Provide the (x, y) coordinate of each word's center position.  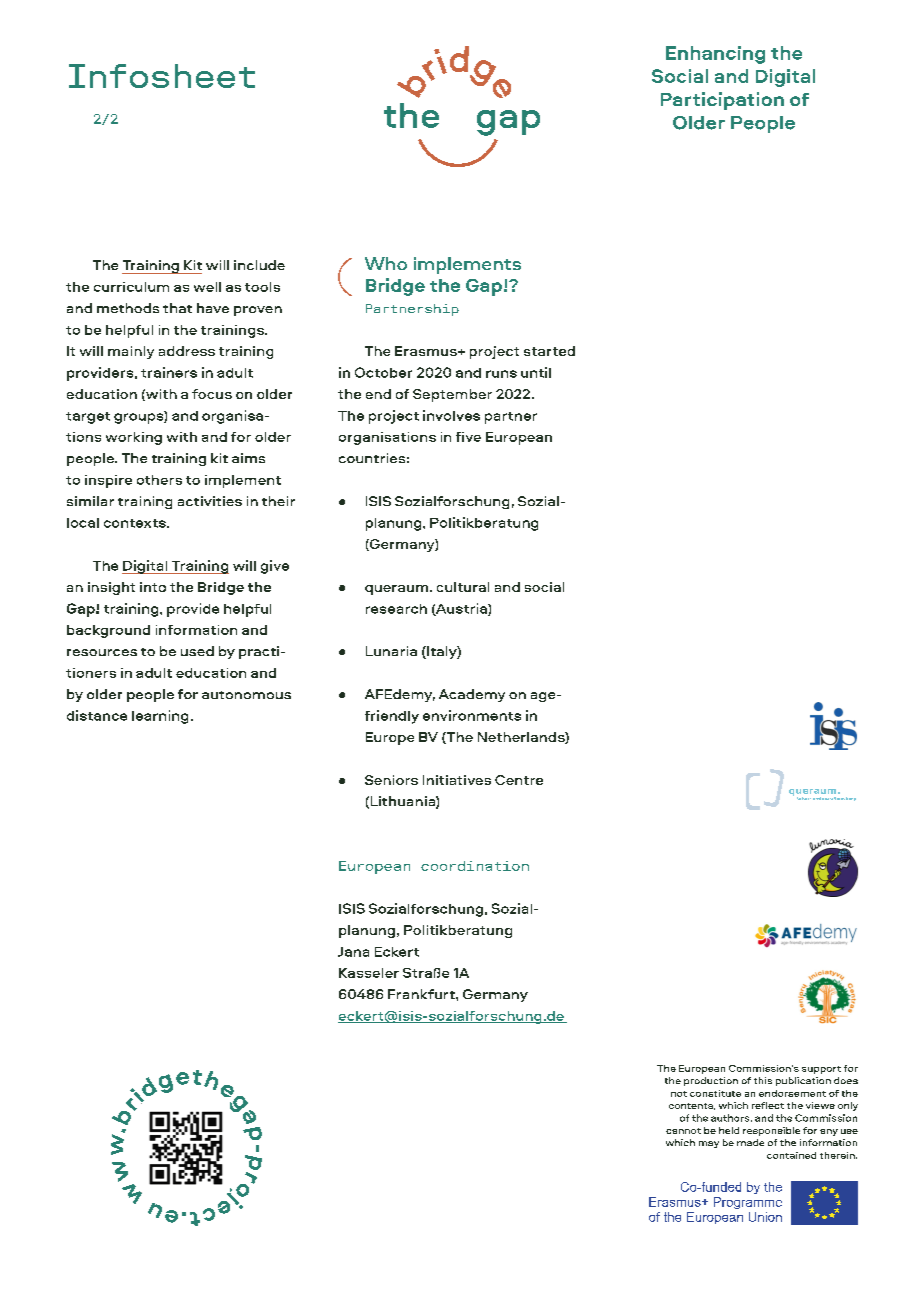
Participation (722, 101)
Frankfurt (422, 994)
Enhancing (715, 55)
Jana (353, 952)
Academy (472, 695)
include (259, 265)
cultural (463, 587)
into (153, 587)
